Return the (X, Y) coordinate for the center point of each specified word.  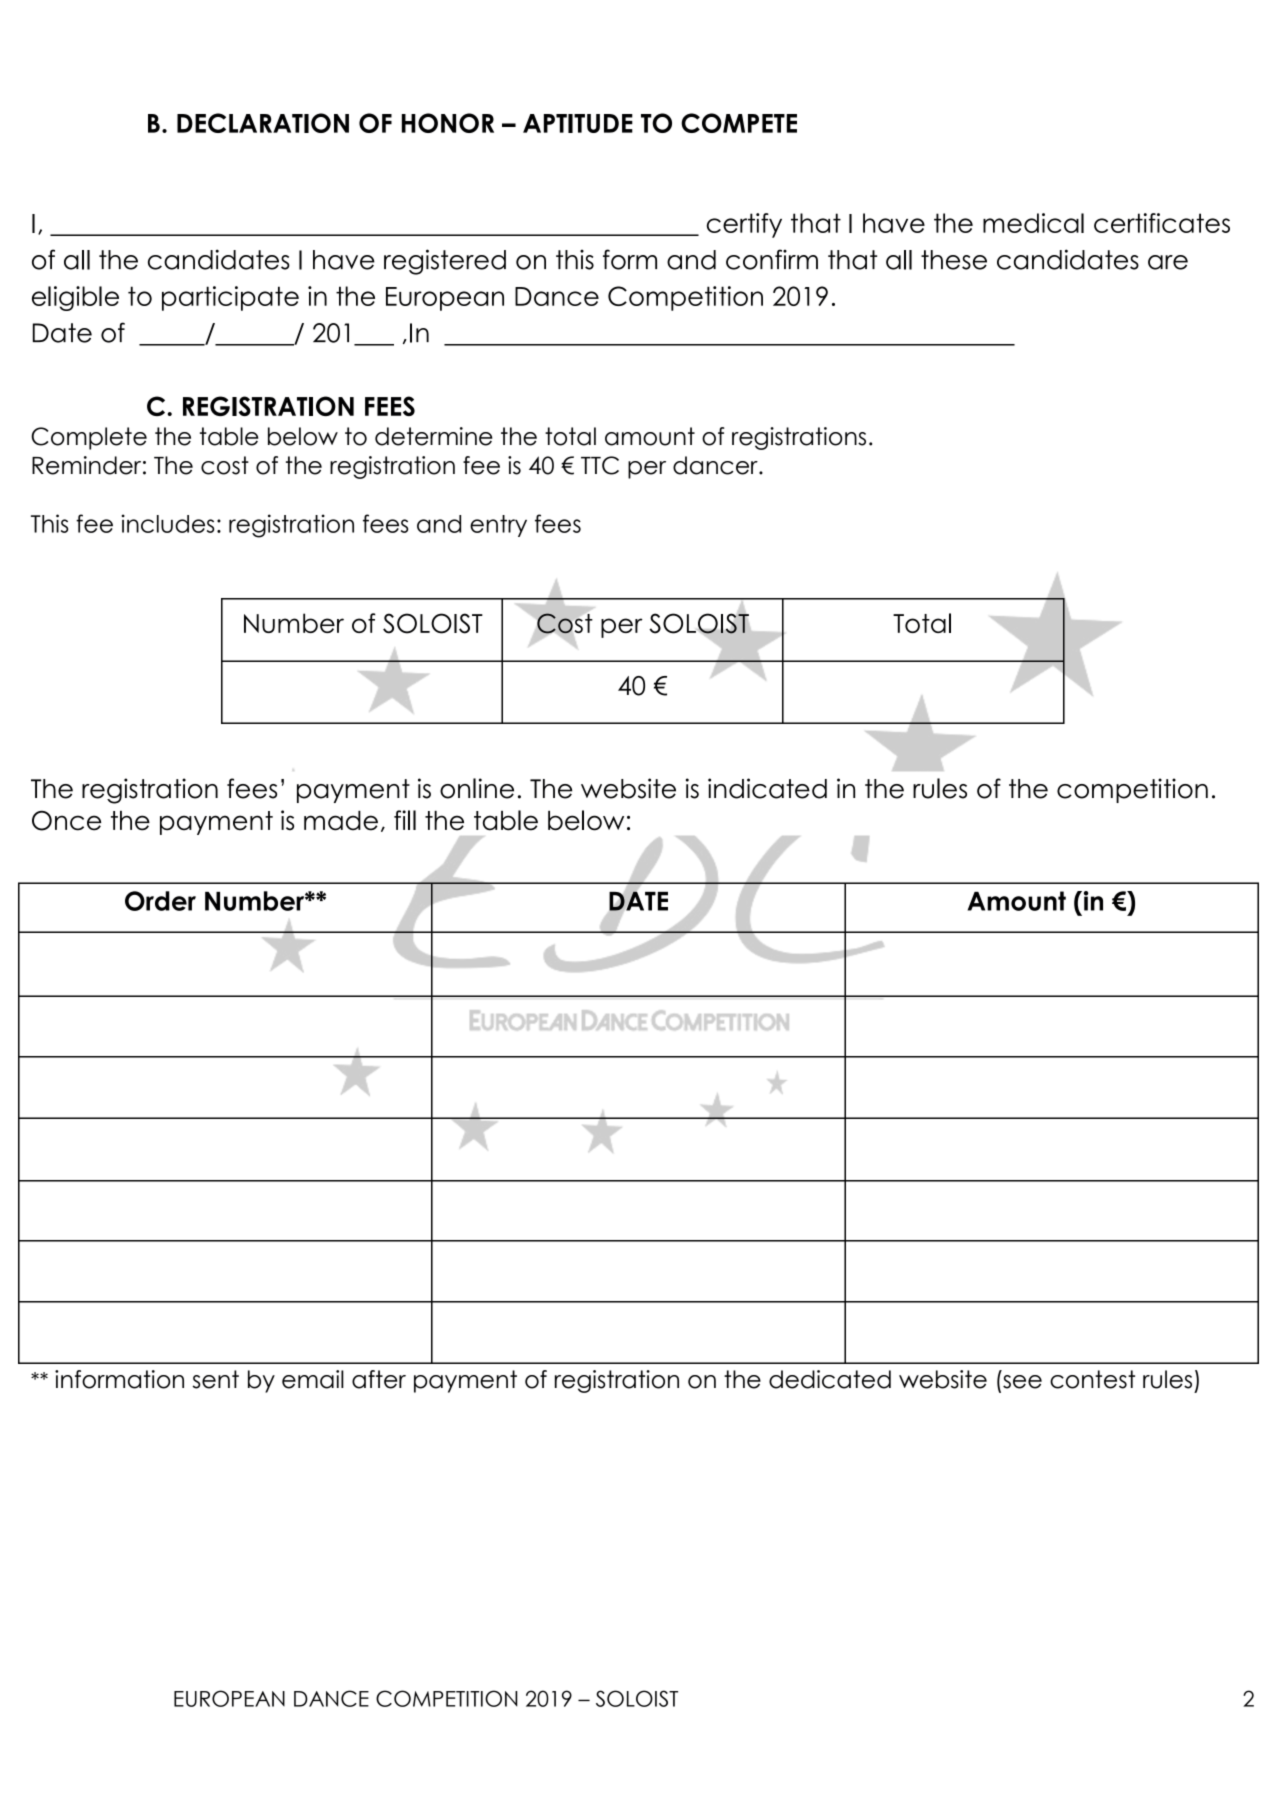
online (477, 788)
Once (66, 821)
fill (405, 820)
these (954, 260)
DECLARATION (263, 123)
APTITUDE (578, 123)
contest (1092, 1379)
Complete (89, 438)
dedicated (830, 1379)
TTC (600, 465)
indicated (767, 788)
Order (160, 901)
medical (1033, 223)
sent (215, 1379)
